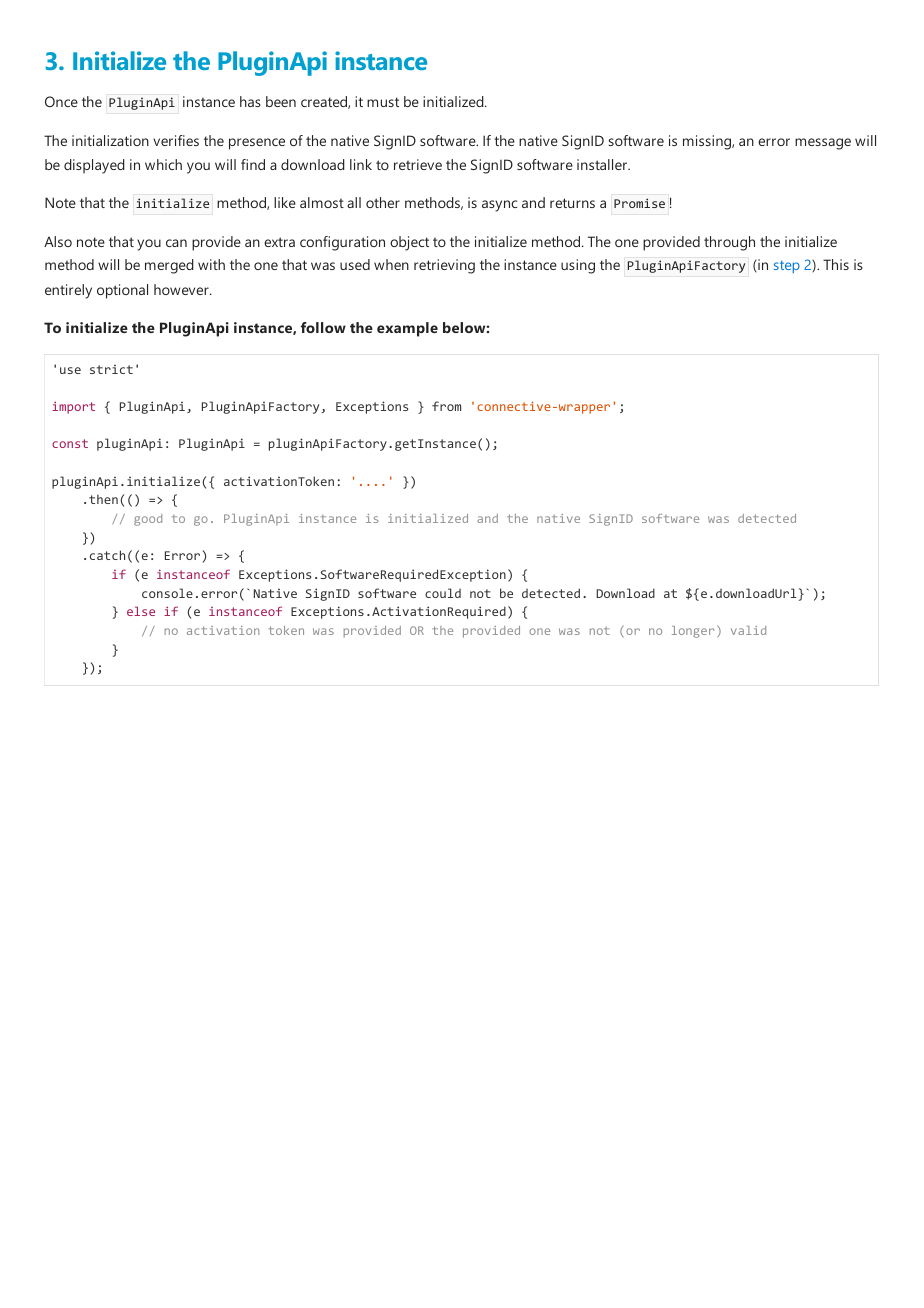  What do you see at coordinates (823, 144) in the screenshot?
I see `message` at bounding box center [823, 144].
